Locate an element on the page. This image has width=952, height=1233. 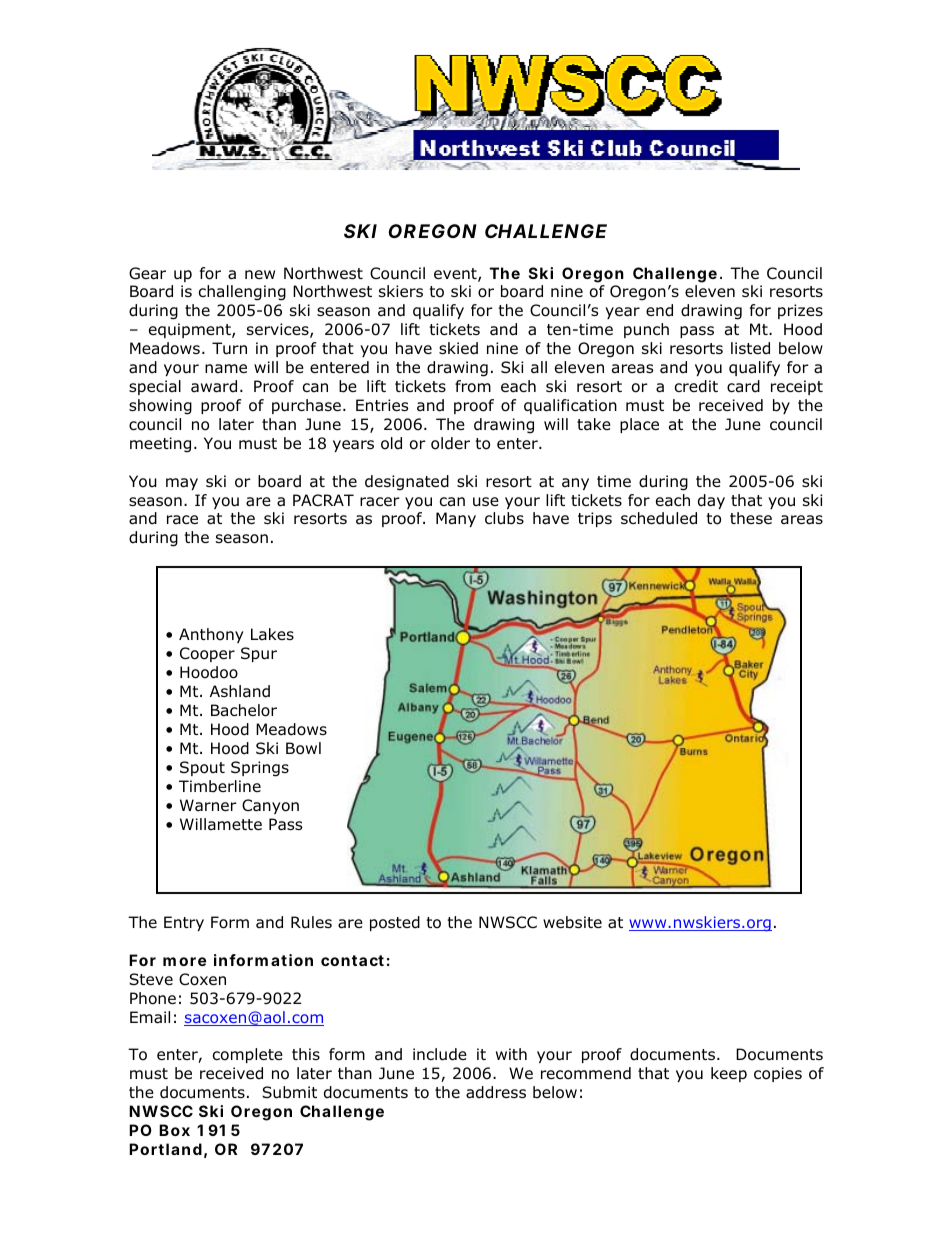
Anthony is located at coordinates (211, 635).
